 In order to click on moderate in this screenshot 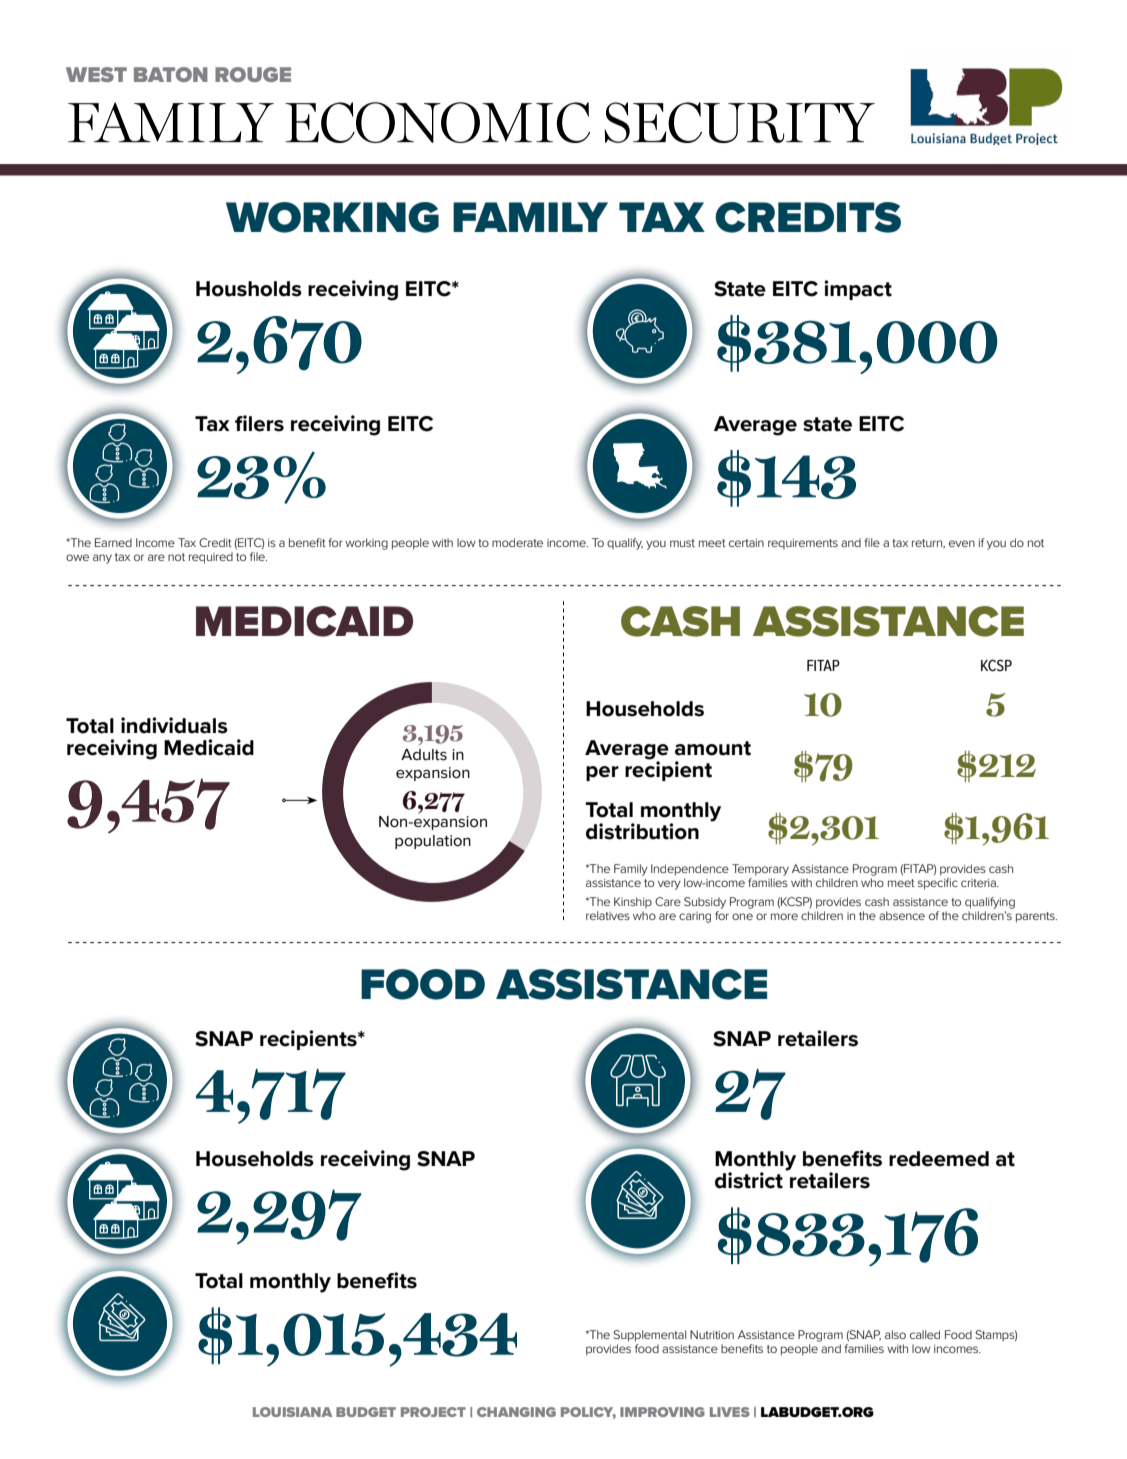, I will do `click(517, 542)`.
